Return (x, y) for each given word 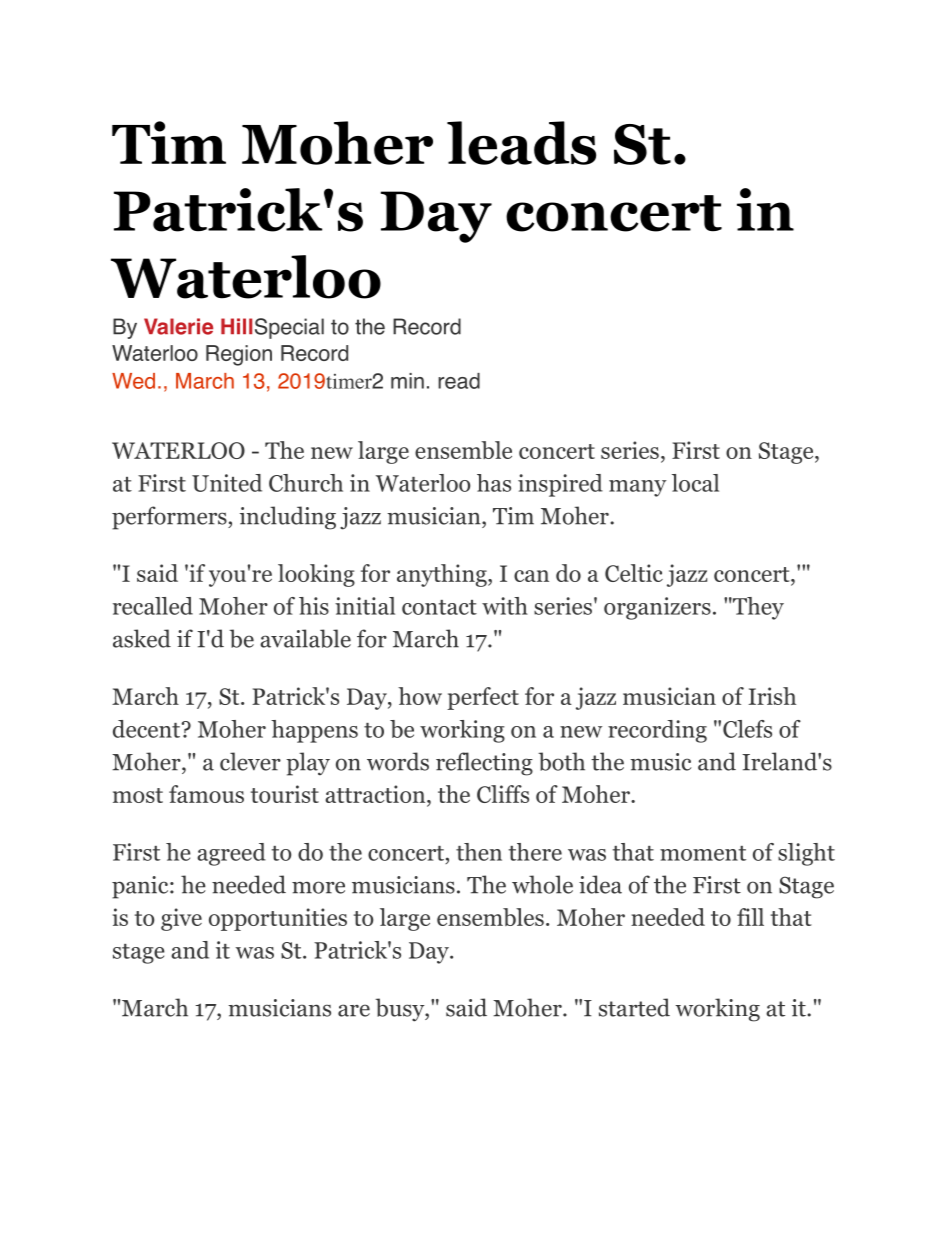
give (181, 919)
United (227, 483)
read (459, 381)
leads (521, 143)
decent (148, 729)
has (494, 483)
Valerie (178, 326)
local (695, 483)
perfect (483, 698)
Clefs (747, 729)
